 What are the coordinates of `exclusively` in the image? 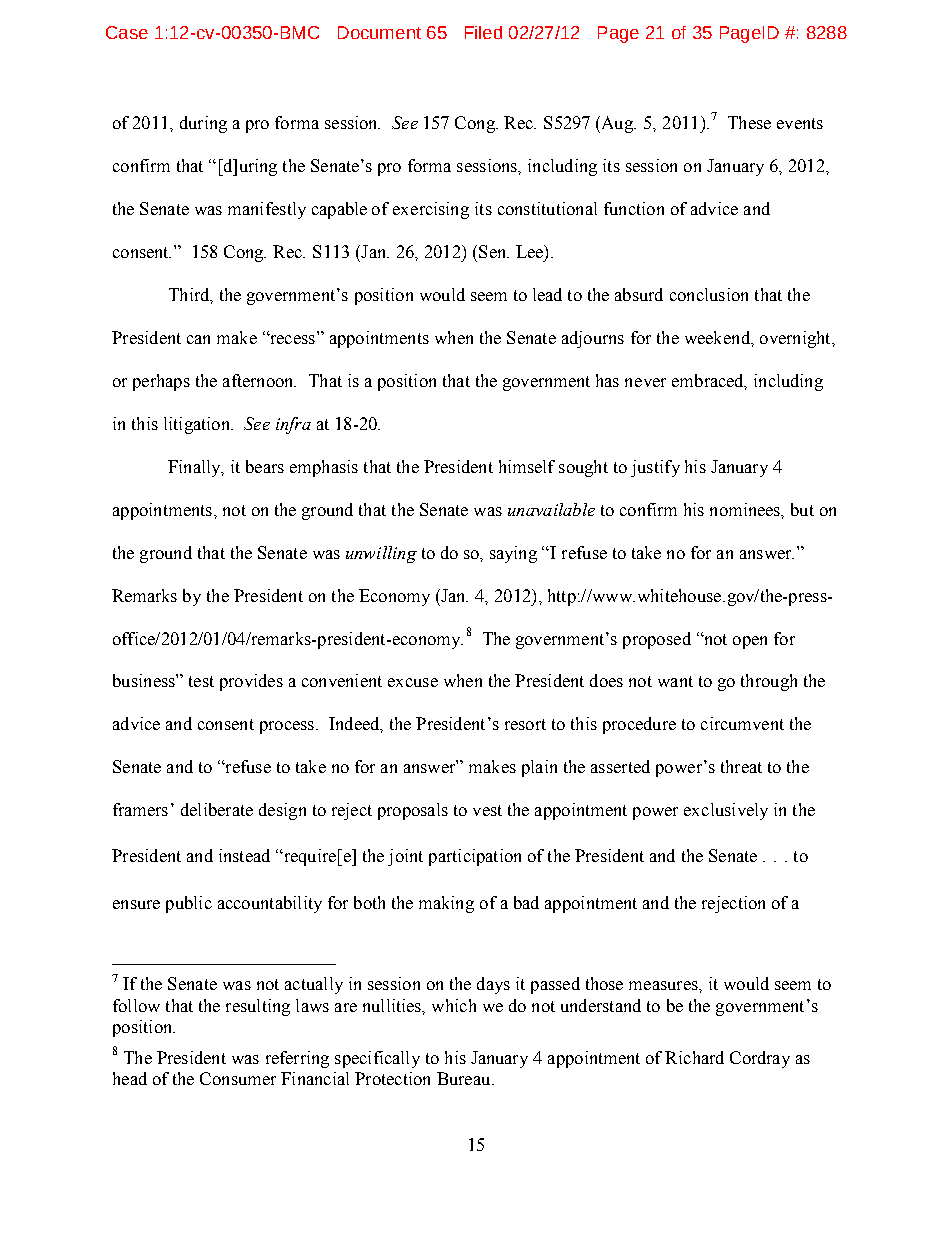 It's located at (726, 811).
